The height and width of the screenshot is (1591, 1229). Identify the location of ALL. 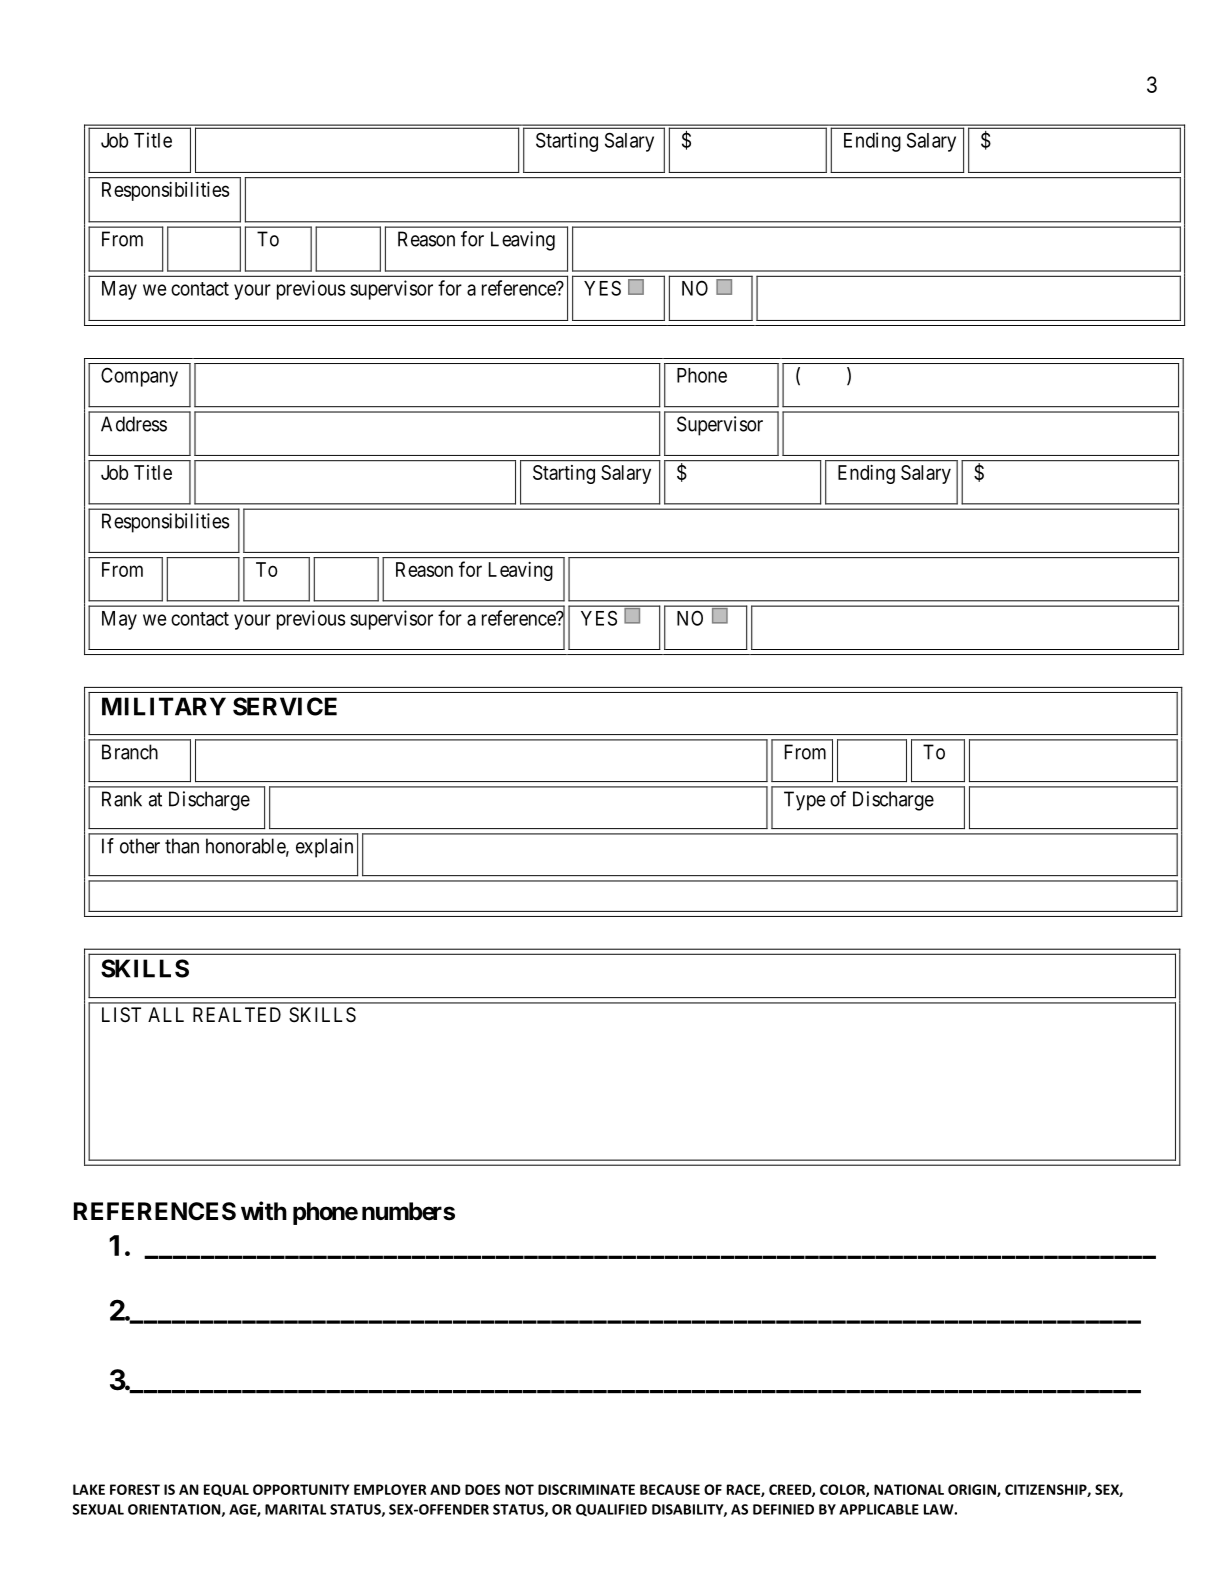
(166, 1014).
